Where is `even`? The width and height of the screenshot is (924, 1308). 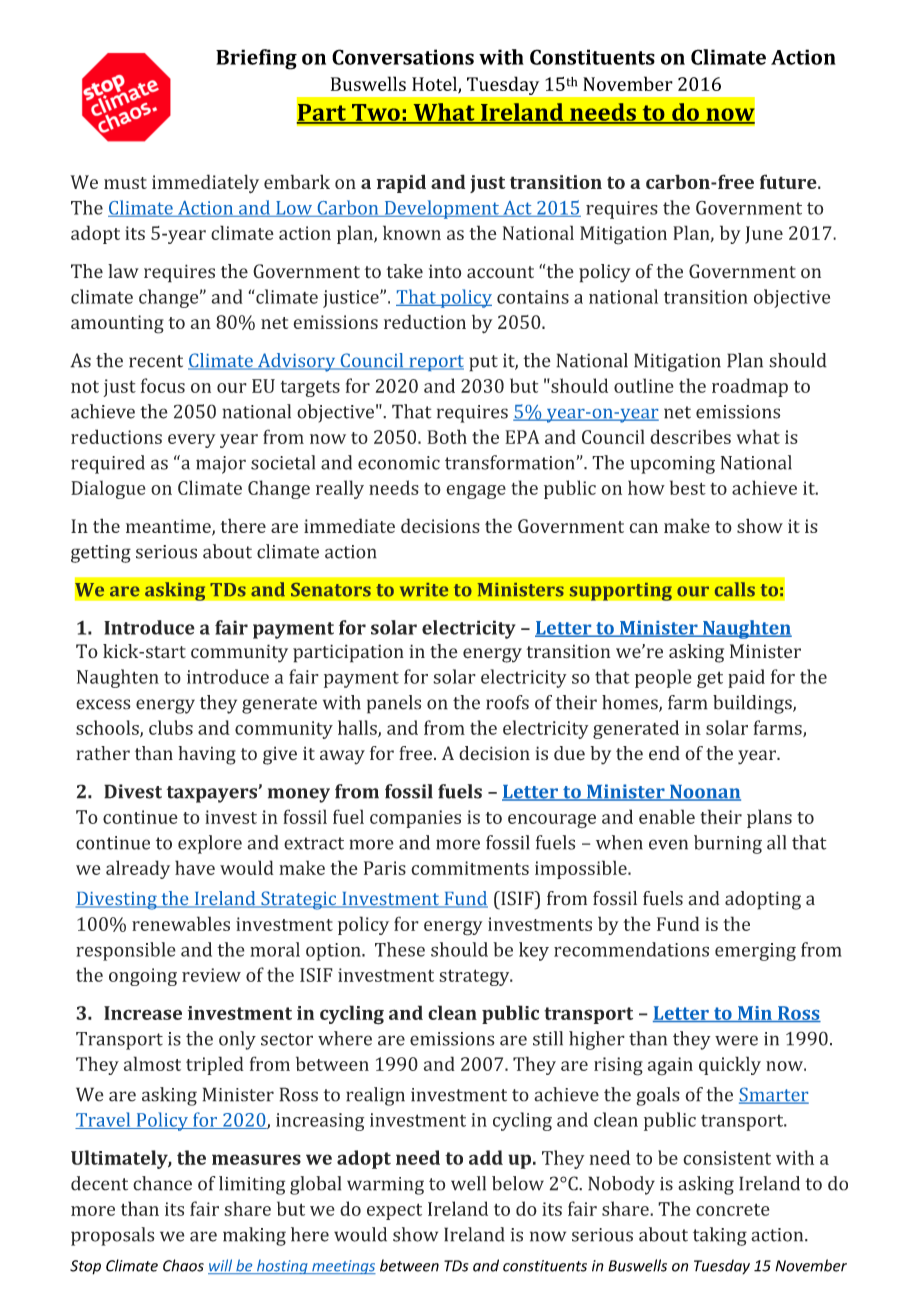
even is located at coordinates (668, 844).
